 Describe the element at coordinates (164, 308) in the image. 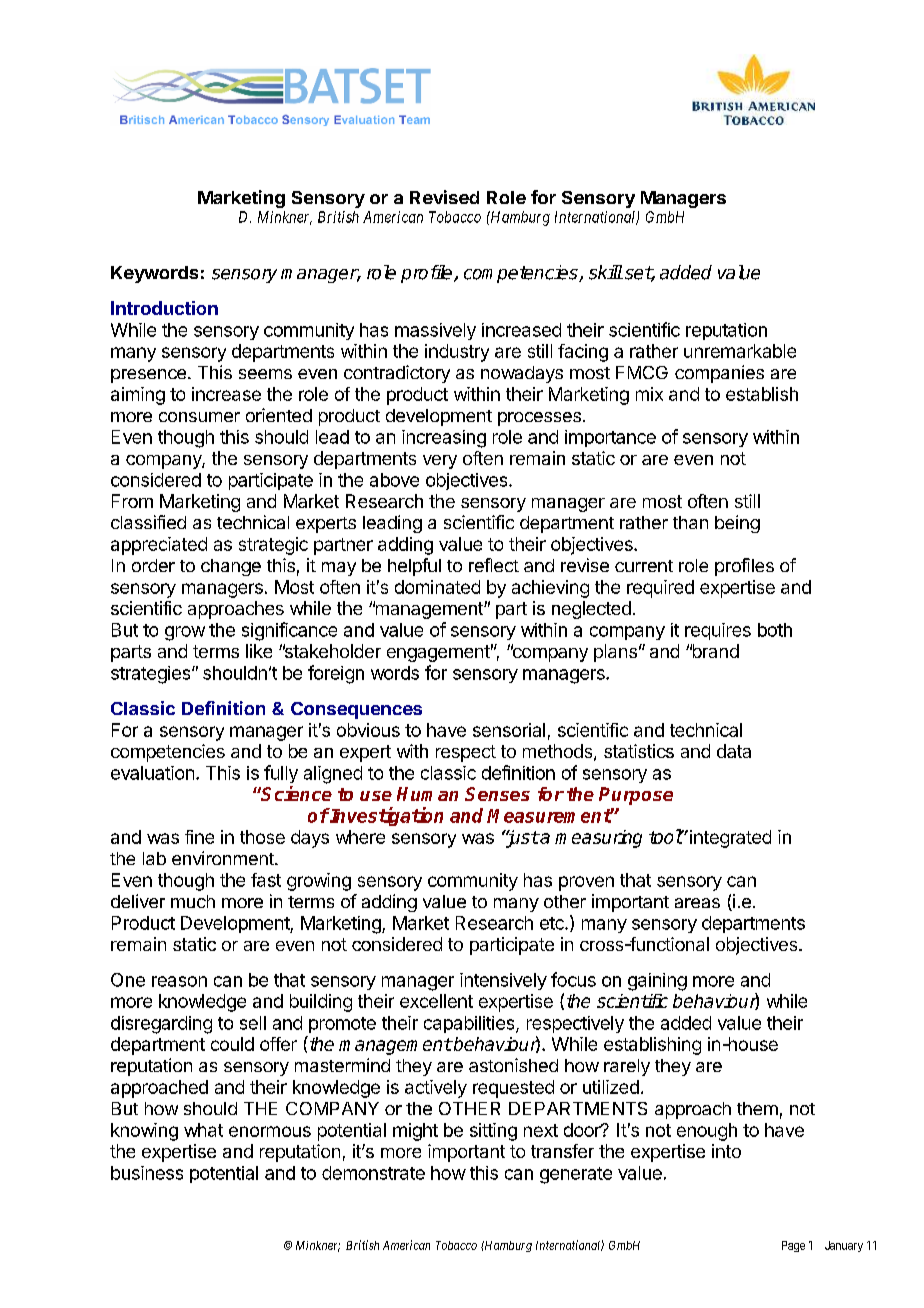

I see `Introduction` at that location.
